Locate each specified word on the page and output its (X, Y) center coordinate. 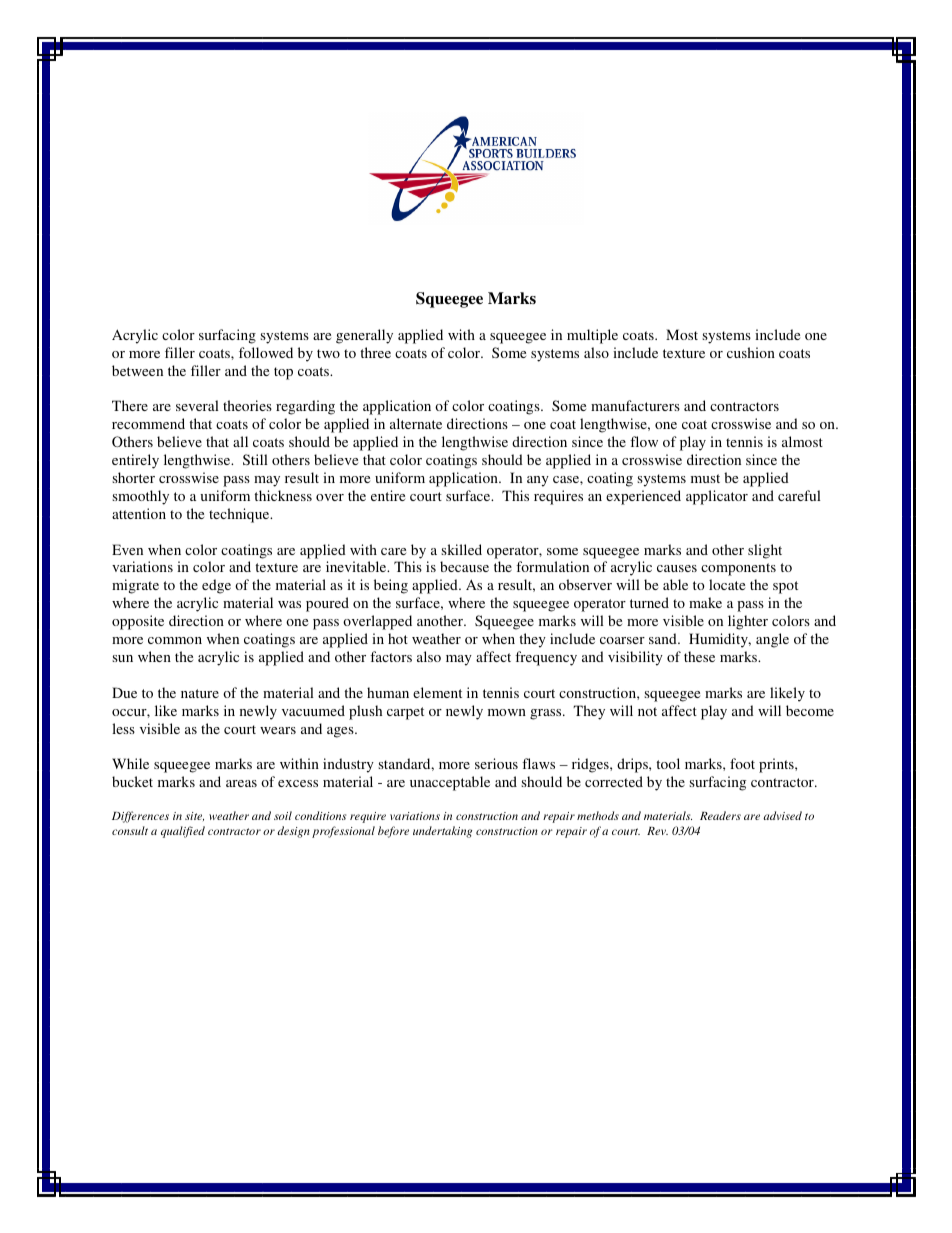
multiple (592, 336)
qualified (183, 832)
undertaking (442, 832)
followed (266, 352)
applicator (717, 497)
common (175, 640)
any (538, 481)
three (375, 352)
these (699, 656)
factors (391, 656)
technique (240, 515)
